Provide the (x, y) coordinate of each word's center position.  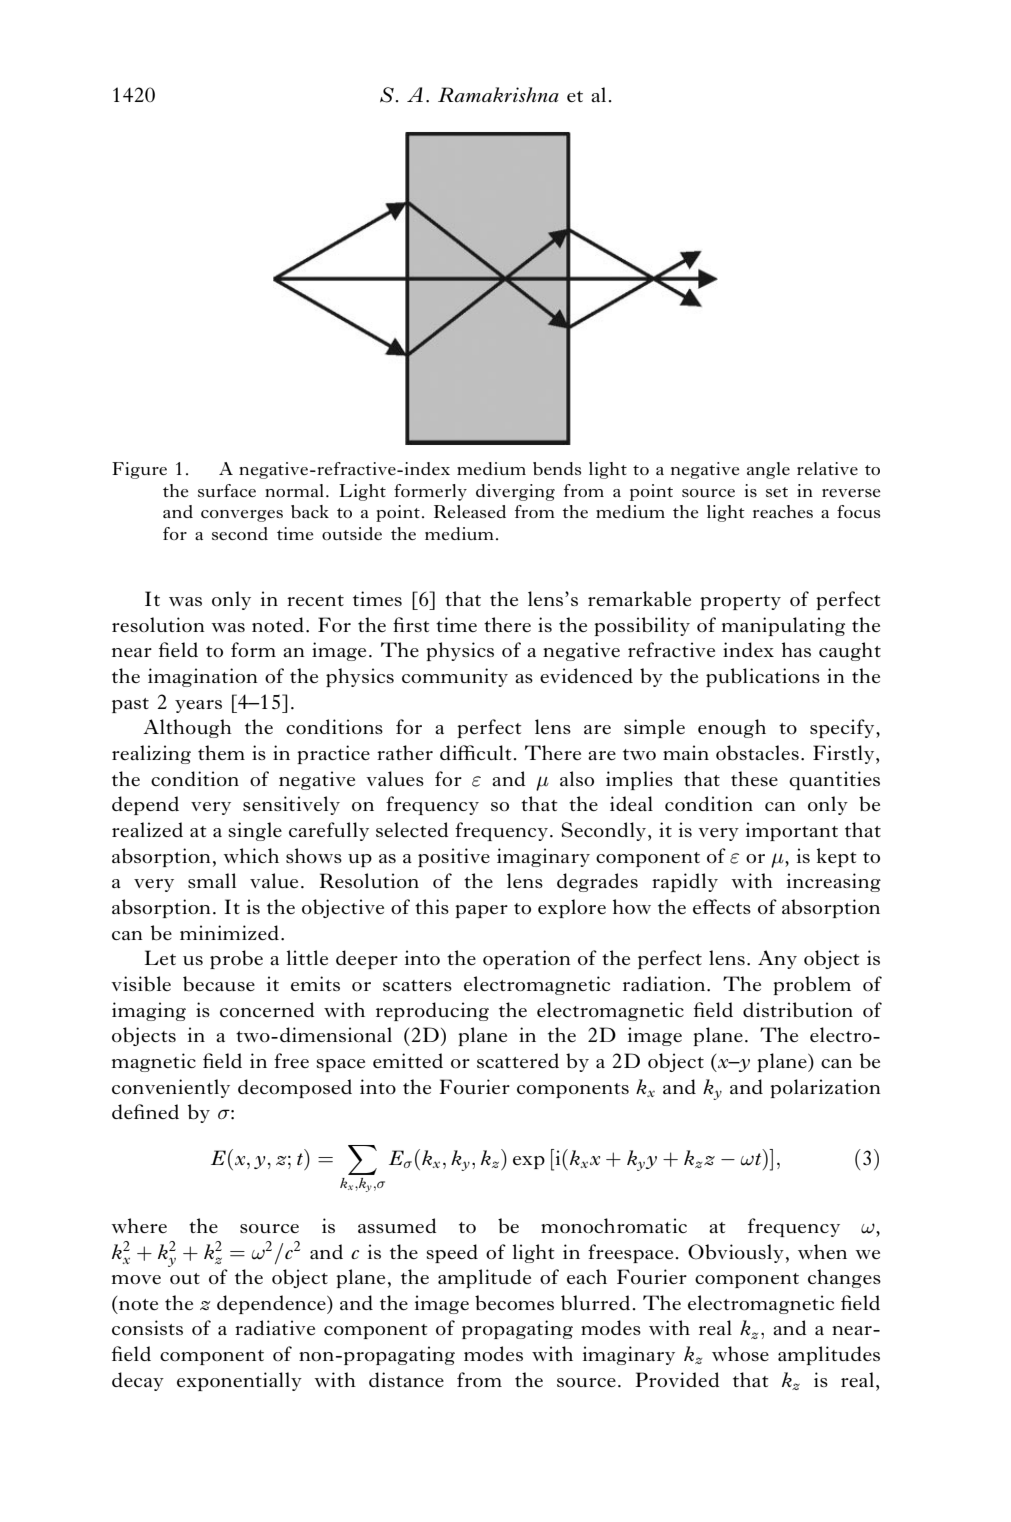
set (777, 492)
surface (227, 490)
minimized (229, 932)
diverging (515, 492)
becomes (514, 1302)
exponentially (239, 1381)
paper (481, 911)
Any (777, 959)
